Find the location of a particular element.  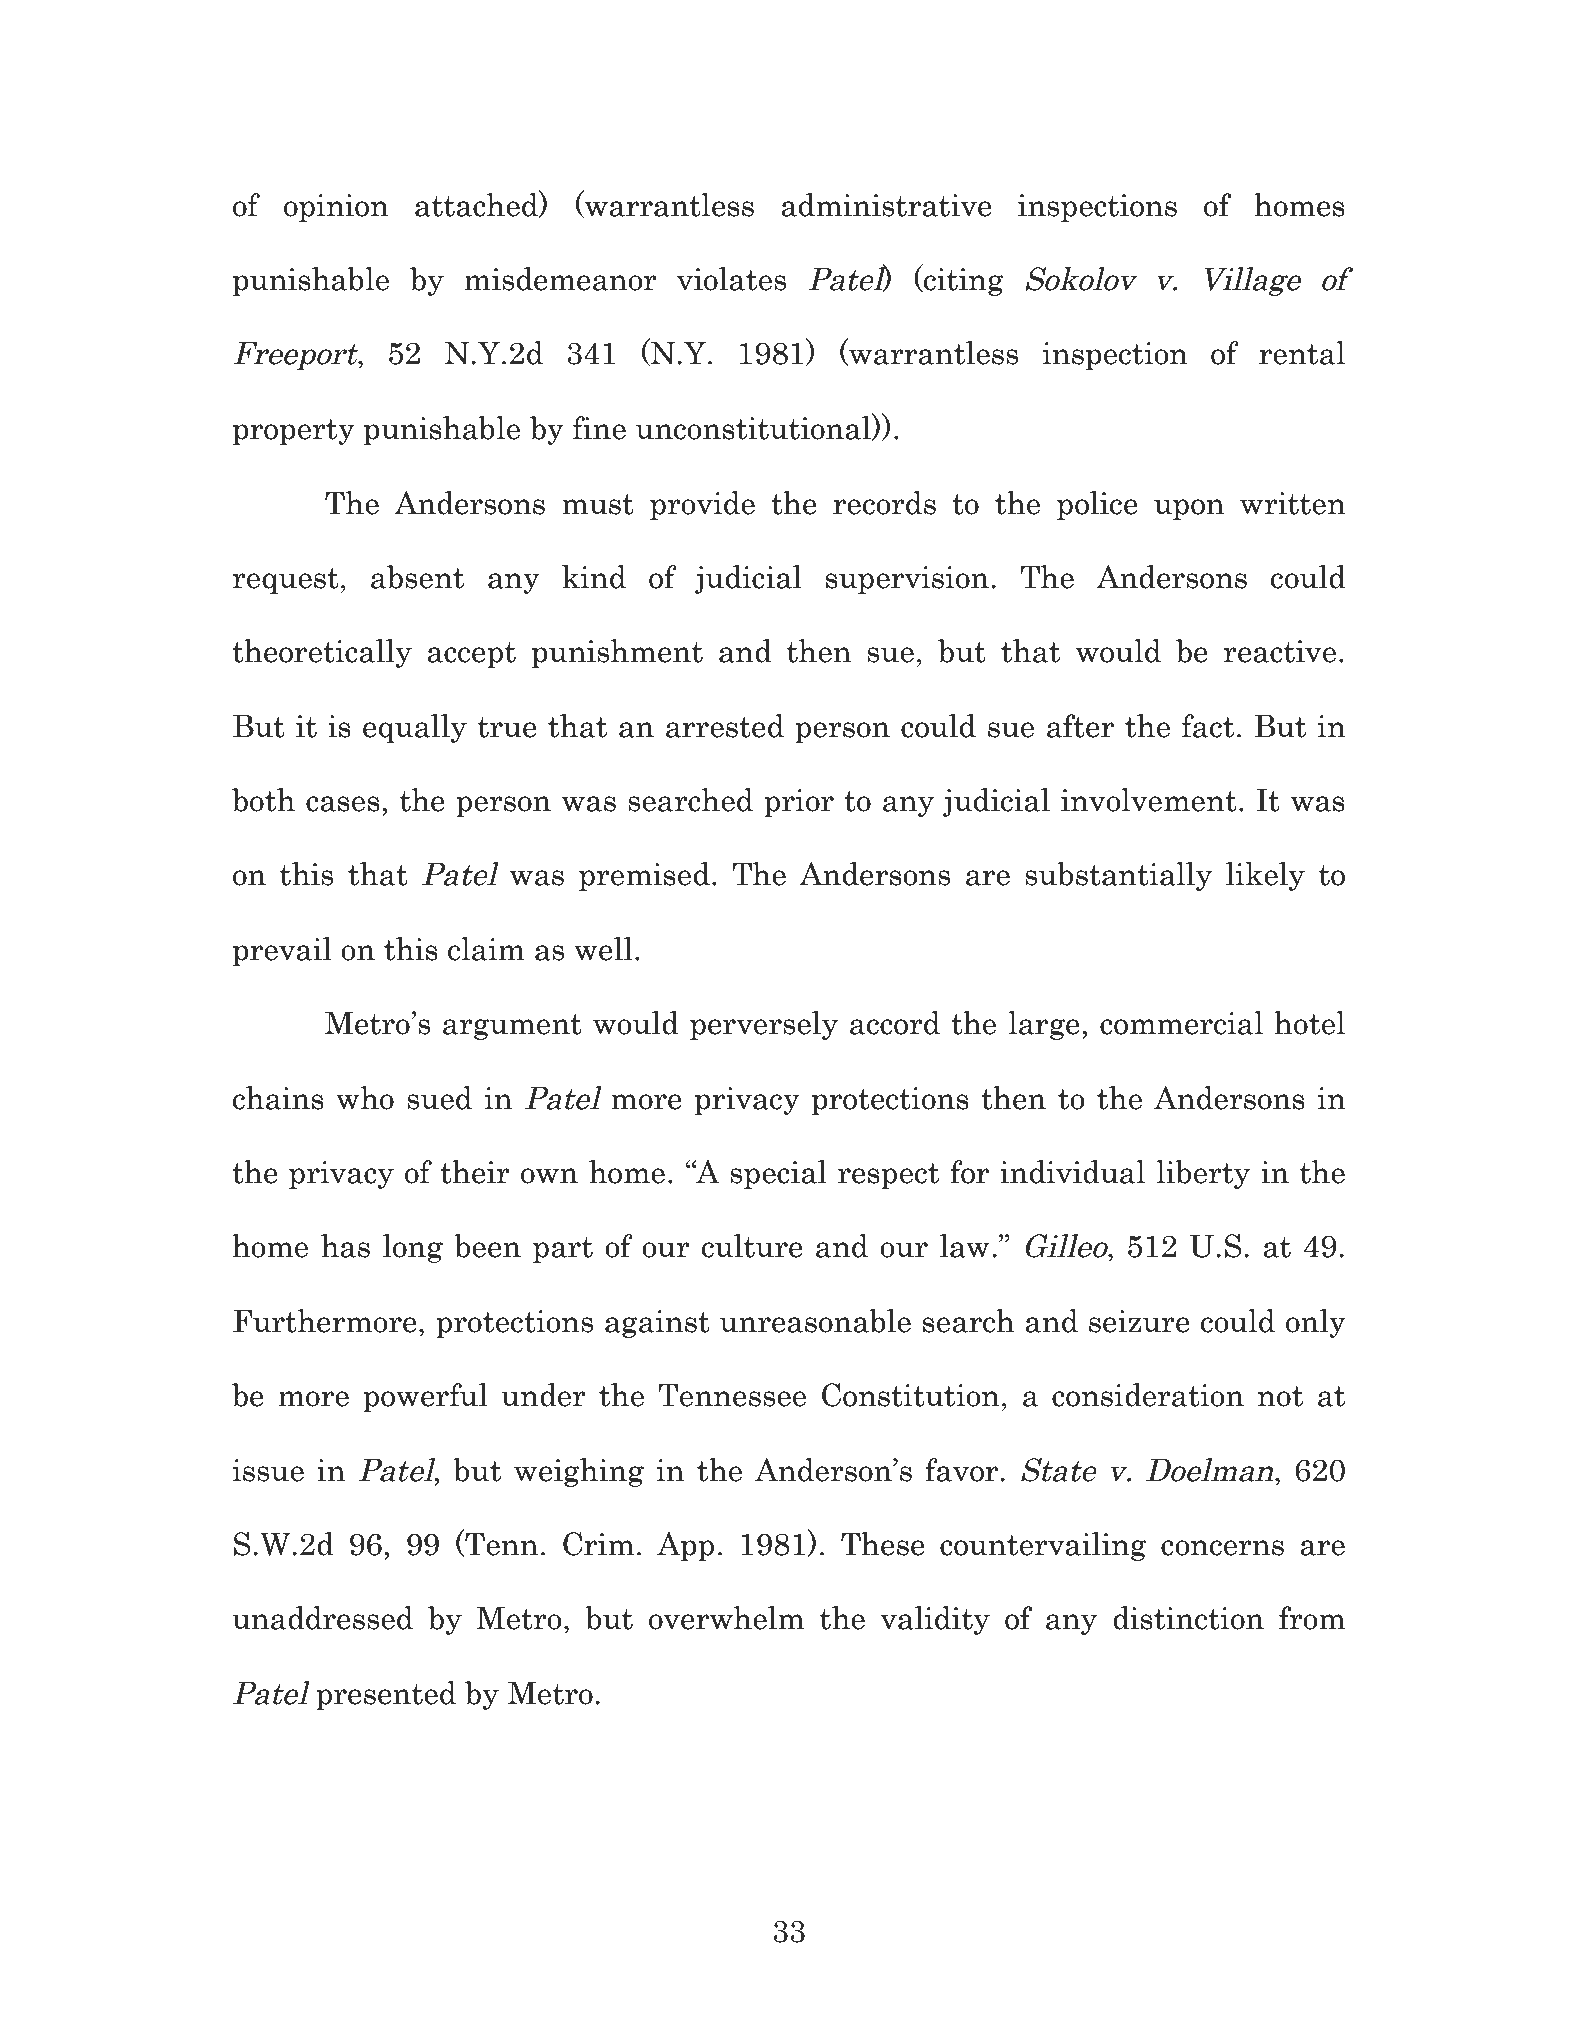

presented is located at coordinates (386, 1695).
